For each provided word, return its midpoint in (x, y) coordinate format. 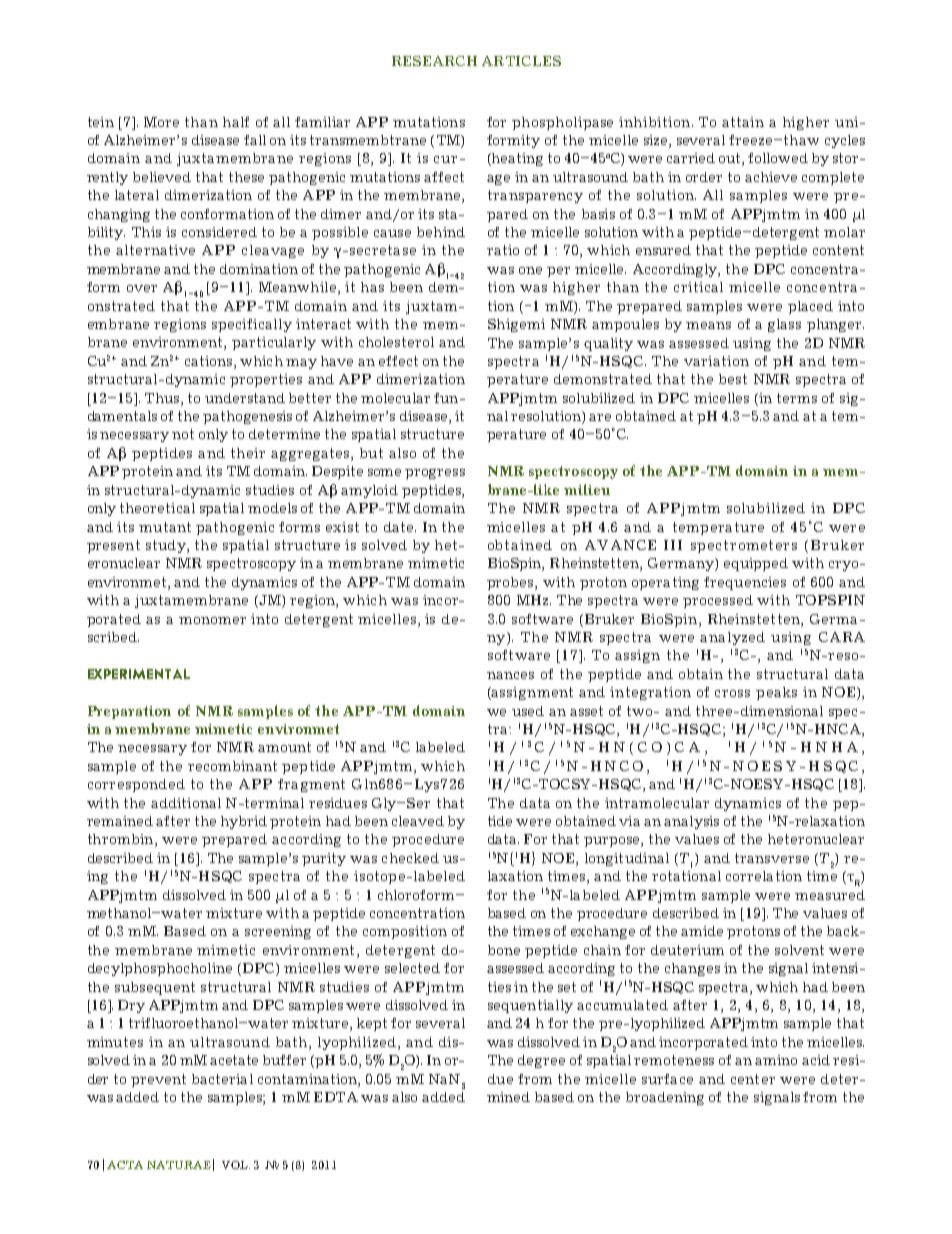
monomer (212, 620)
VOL (236, 1165)
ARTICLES (521, 61)
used (528, 711)
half (236, 122)
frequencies (745, 583)
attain (743, 122)
